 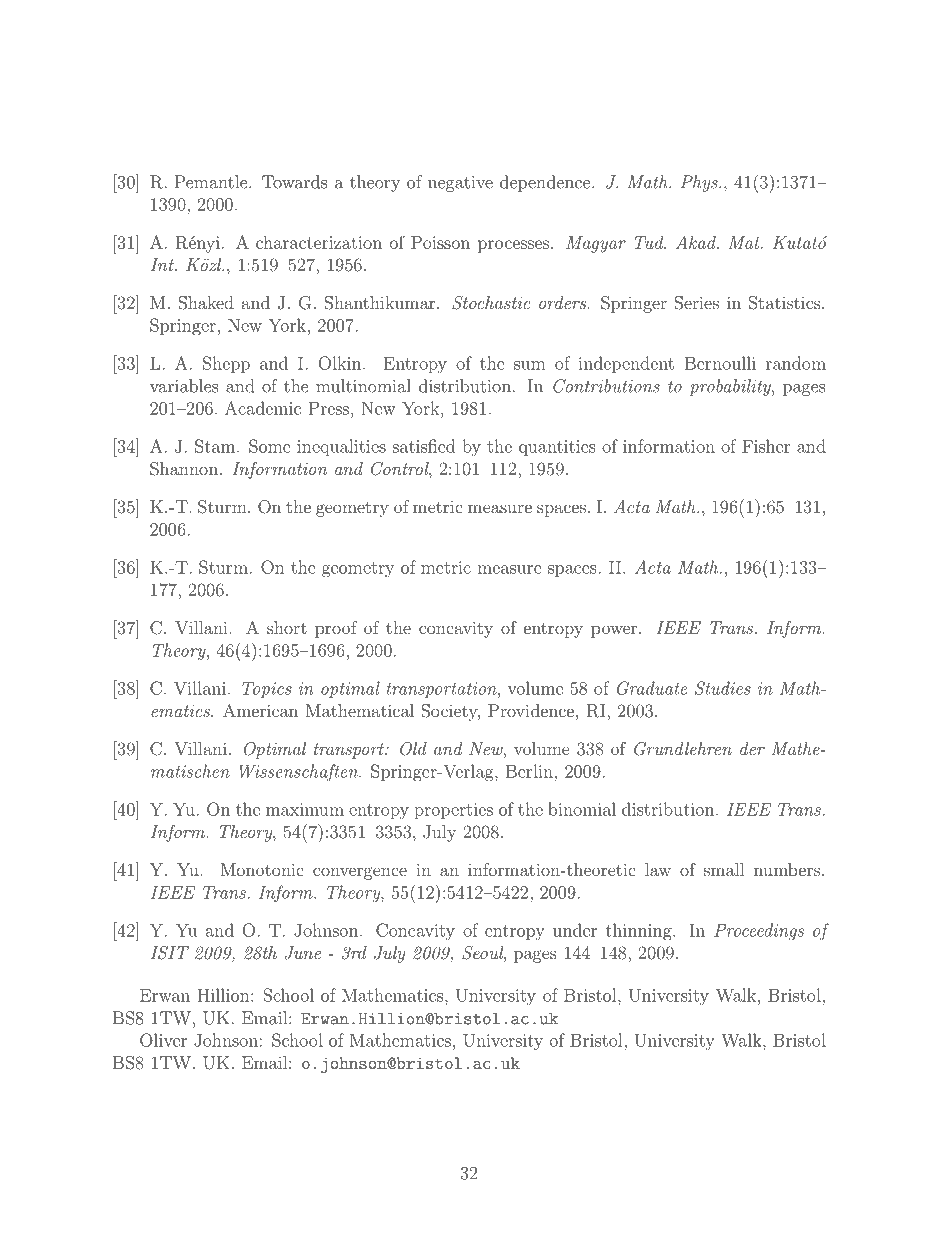 I want to click on Proceedings, so click(x=759, y=932).
